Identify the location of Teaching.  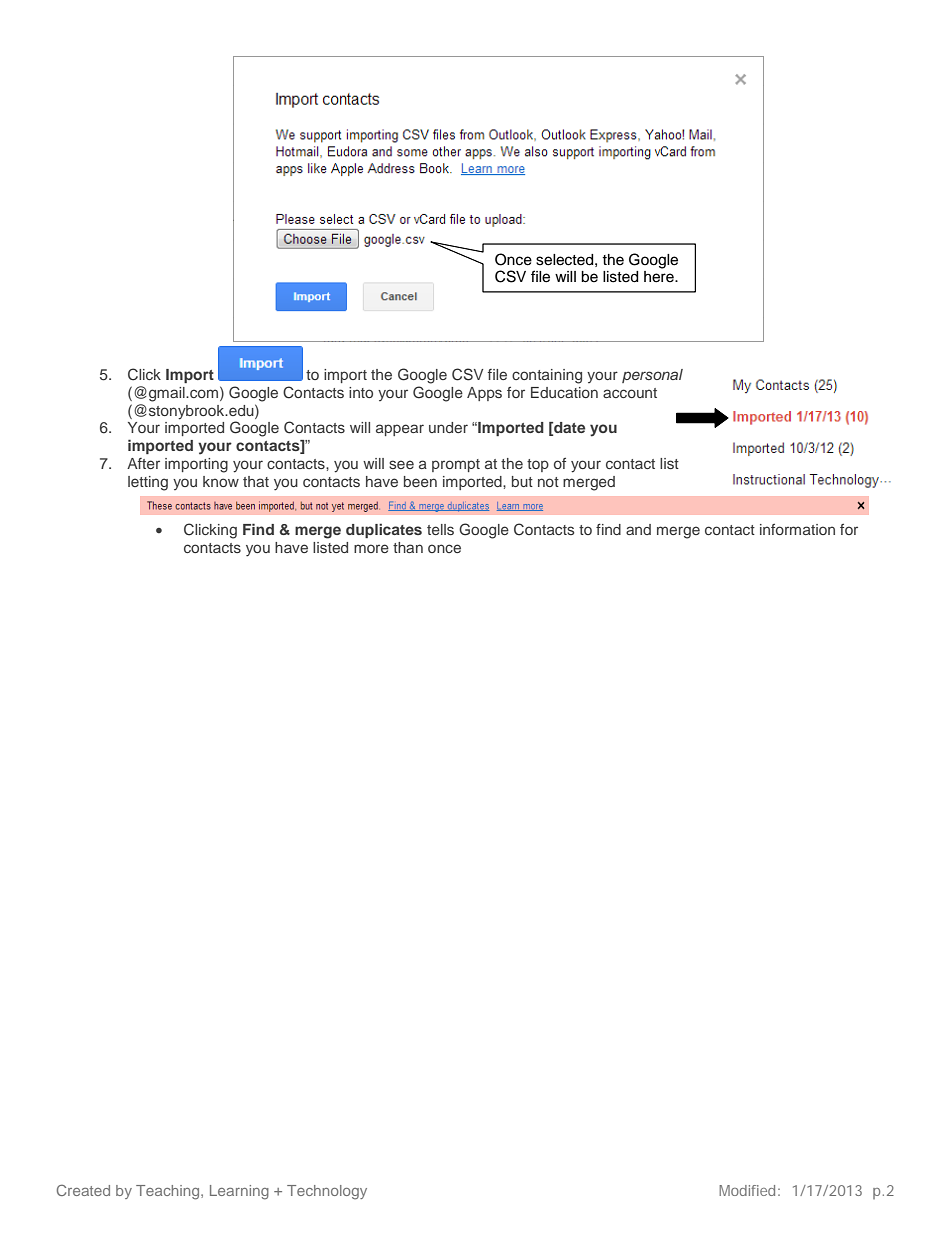
(169, 1192).
